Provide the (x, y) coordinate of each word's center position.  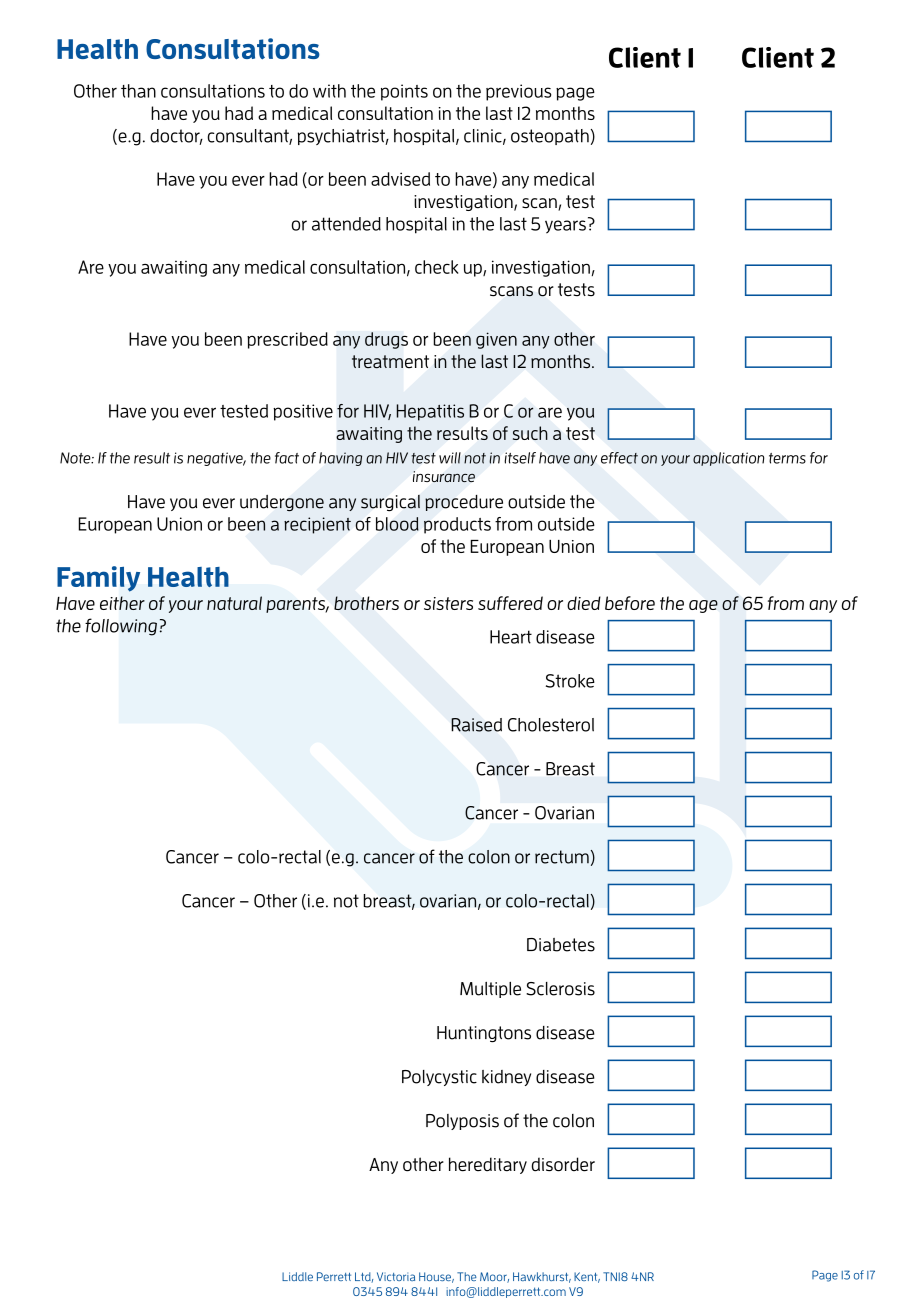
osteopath (550, 137)
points (404, 92)
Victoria (396, 1276)
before (630, 603)
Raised (476, 725)
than (138, 91)
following (121, 627)
